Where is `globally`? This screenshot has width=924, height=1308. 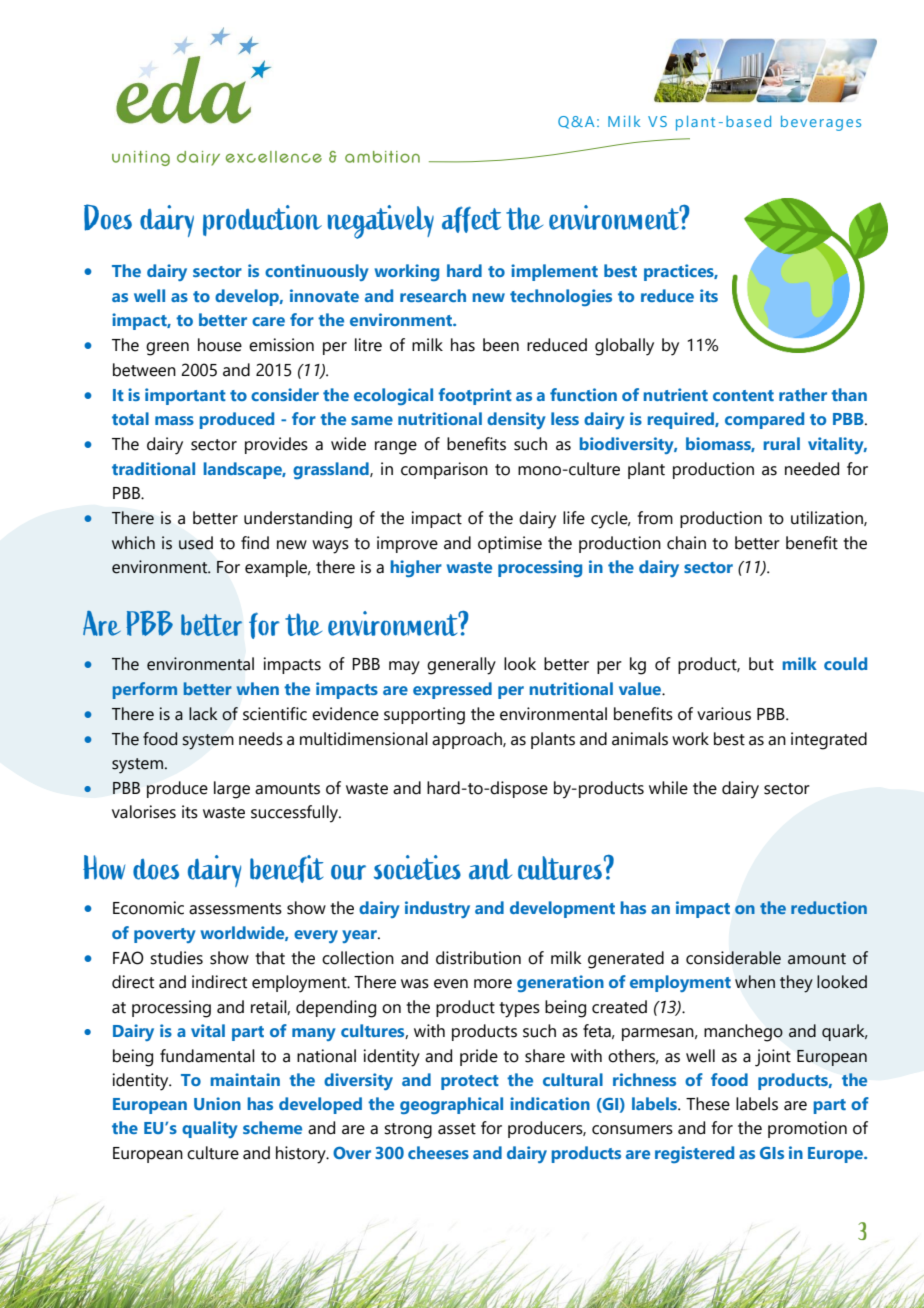
globally is located at coordinates (624, 347).
